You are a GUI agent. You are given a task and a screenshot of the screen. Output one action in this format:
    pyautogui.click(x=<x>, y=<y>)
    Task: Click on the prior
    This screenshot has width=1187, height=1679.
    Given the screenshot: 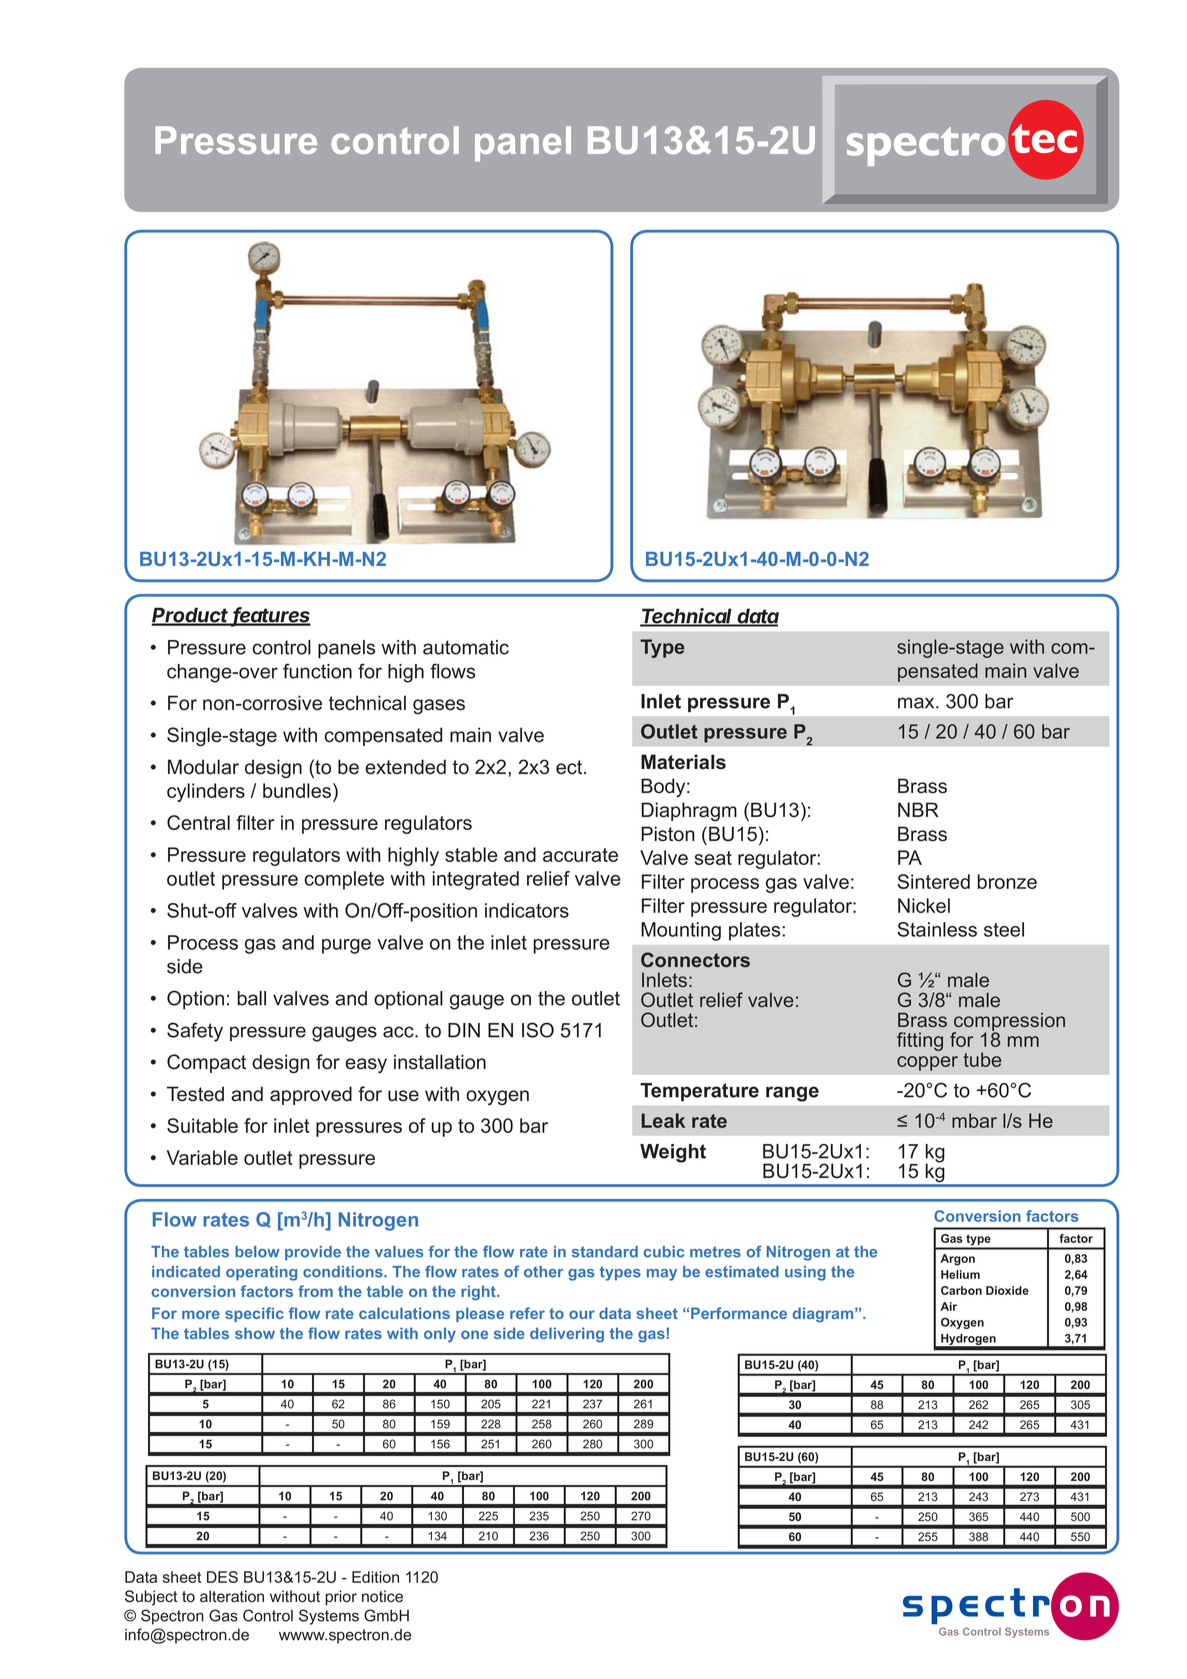 What is the action you would take?
    pyautogui.click(x=341, y=1597)
